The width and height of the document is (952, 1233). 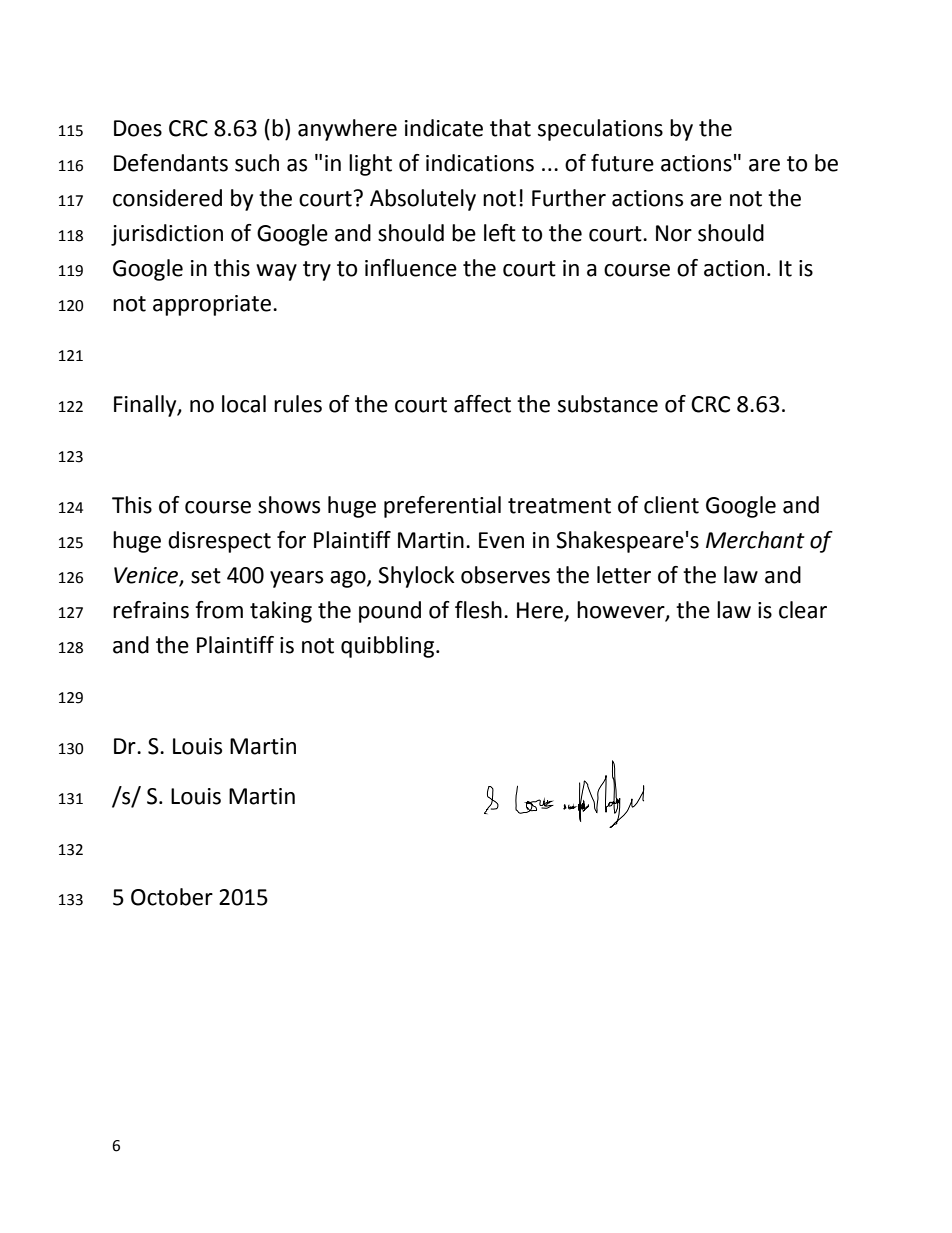 What do you see at coordinates (480, 163) in the document?
I see `indications` at bounding box center [480, 163].
